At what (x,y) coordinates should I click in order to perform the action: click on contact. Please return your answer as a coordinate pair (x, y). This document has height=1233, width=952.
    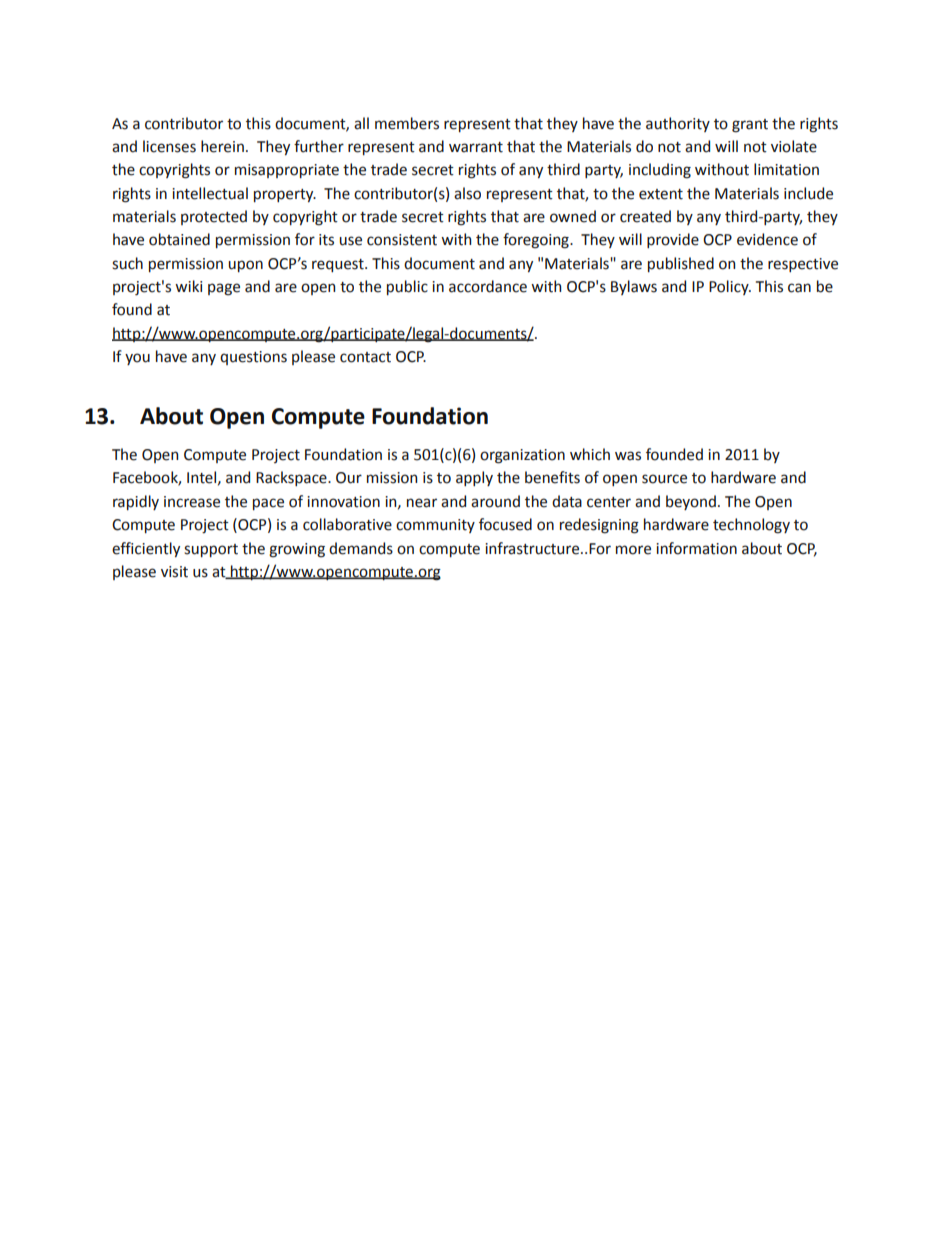
    Looking at the image, I should click on (365, 357).
